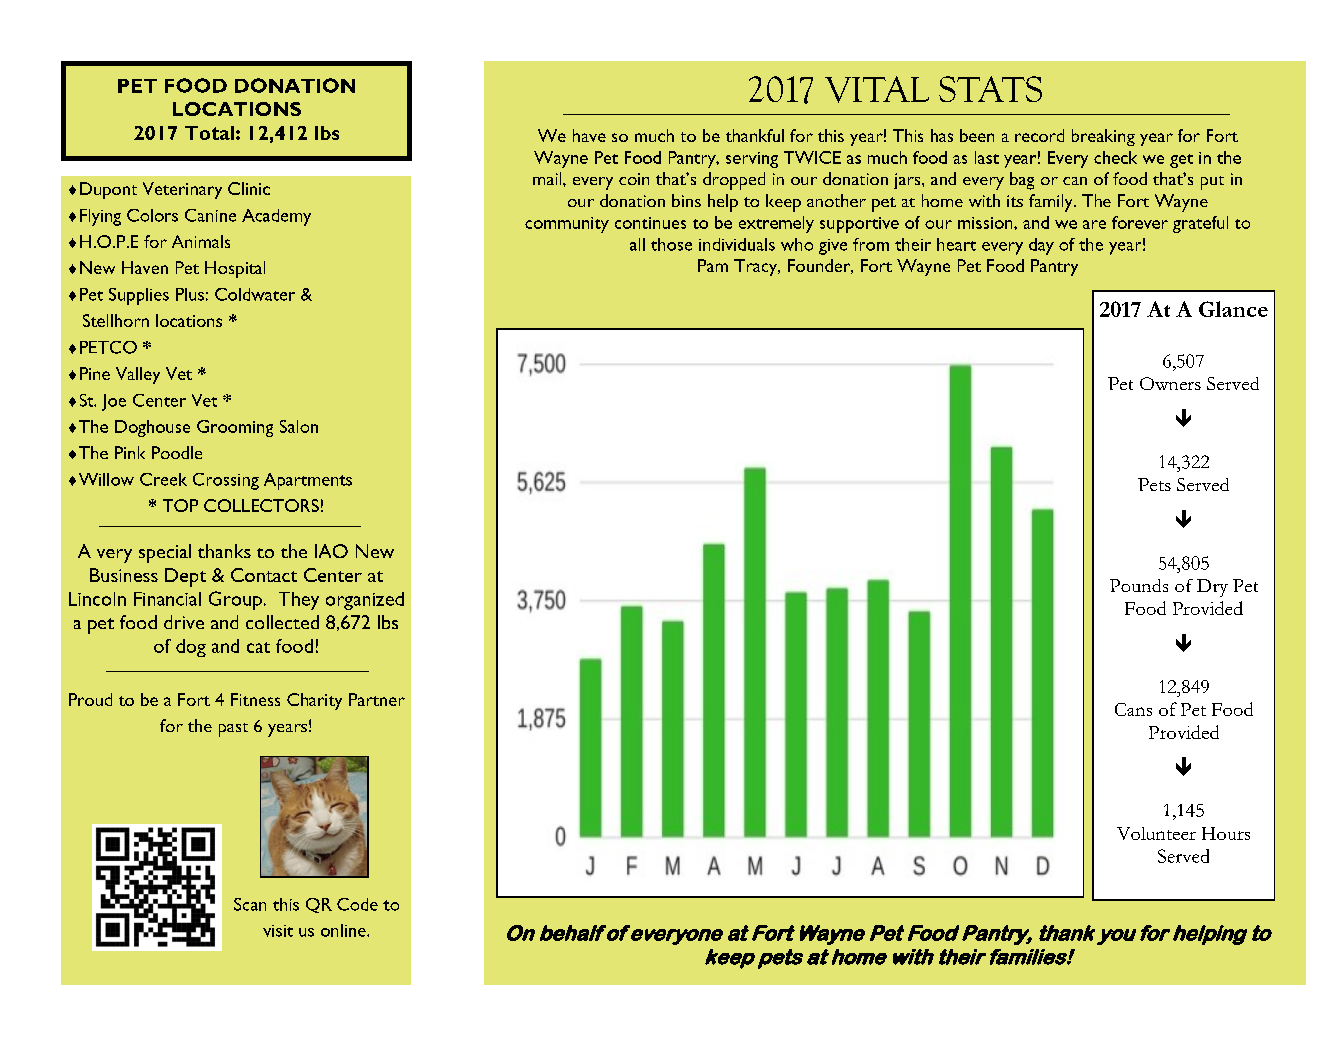  I want to click on Pounds, so click(1139, 585).
